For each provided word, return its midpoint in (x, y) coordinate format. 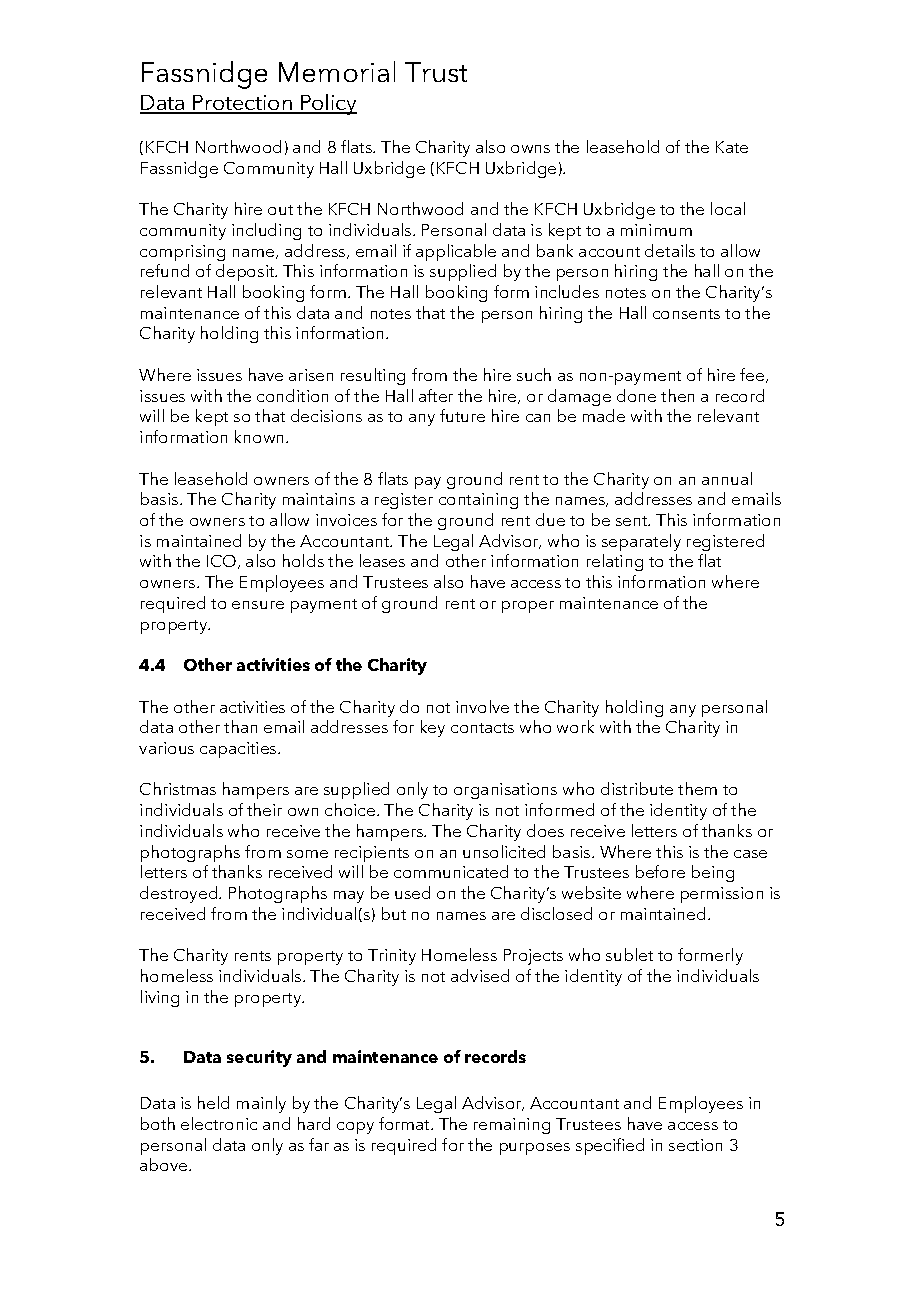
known (261, 436)
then (677, 395)
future (462, 415)
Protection (242, 104)
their (264, 809)
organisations (505, 791)
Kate (732, 147)
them (697, 788)
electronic (219, 1123)
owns (530, 149)
